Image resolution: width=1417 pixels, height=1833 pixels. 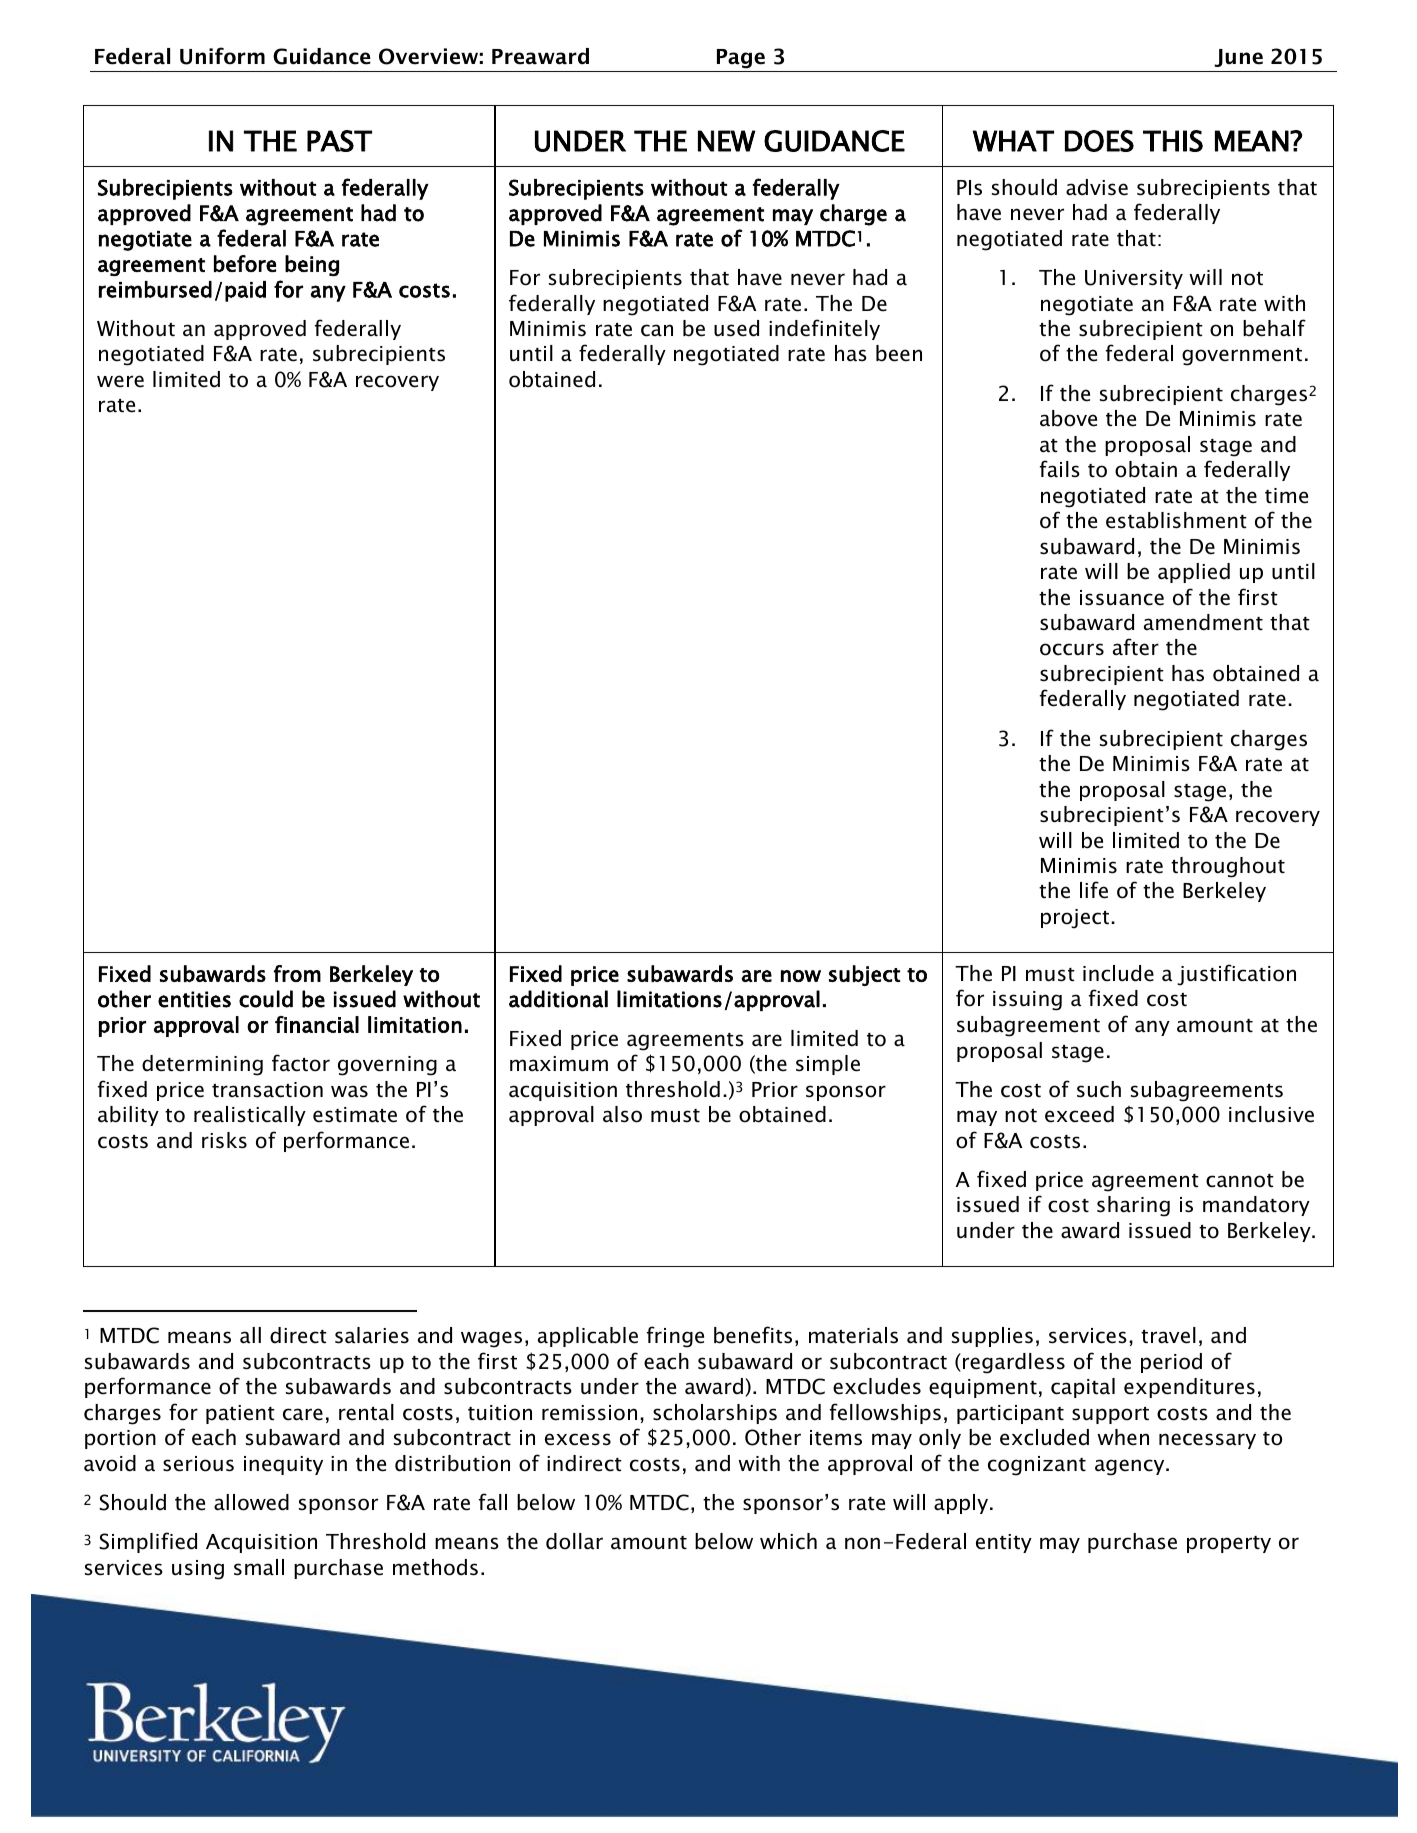 I want to click on NEW, so click(x=726, y=141).
